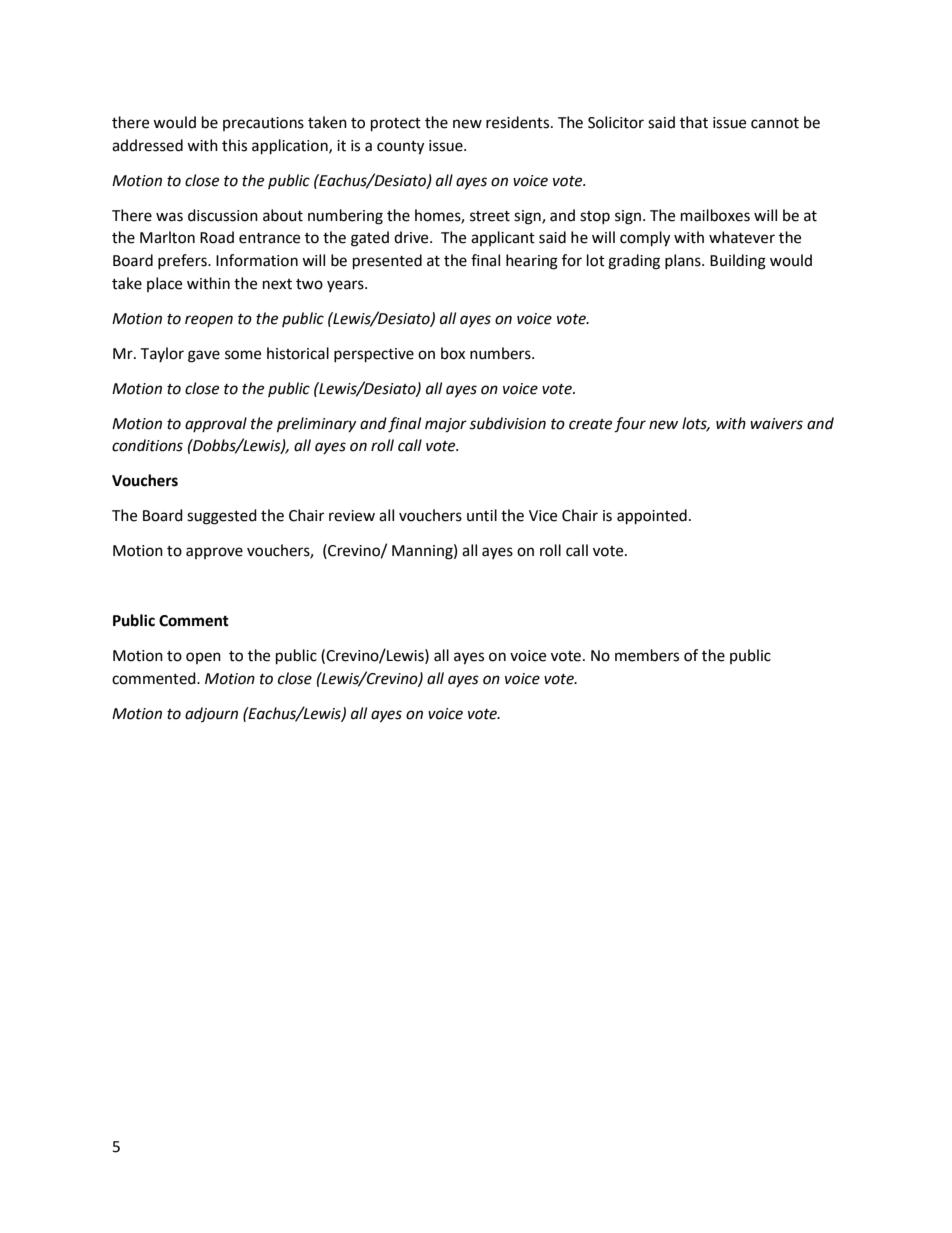 The width and height of the page is (952, 1233). What do you see at coordinates (630, 425) in the page?
I see `four` at bounding box center [630, 425].
